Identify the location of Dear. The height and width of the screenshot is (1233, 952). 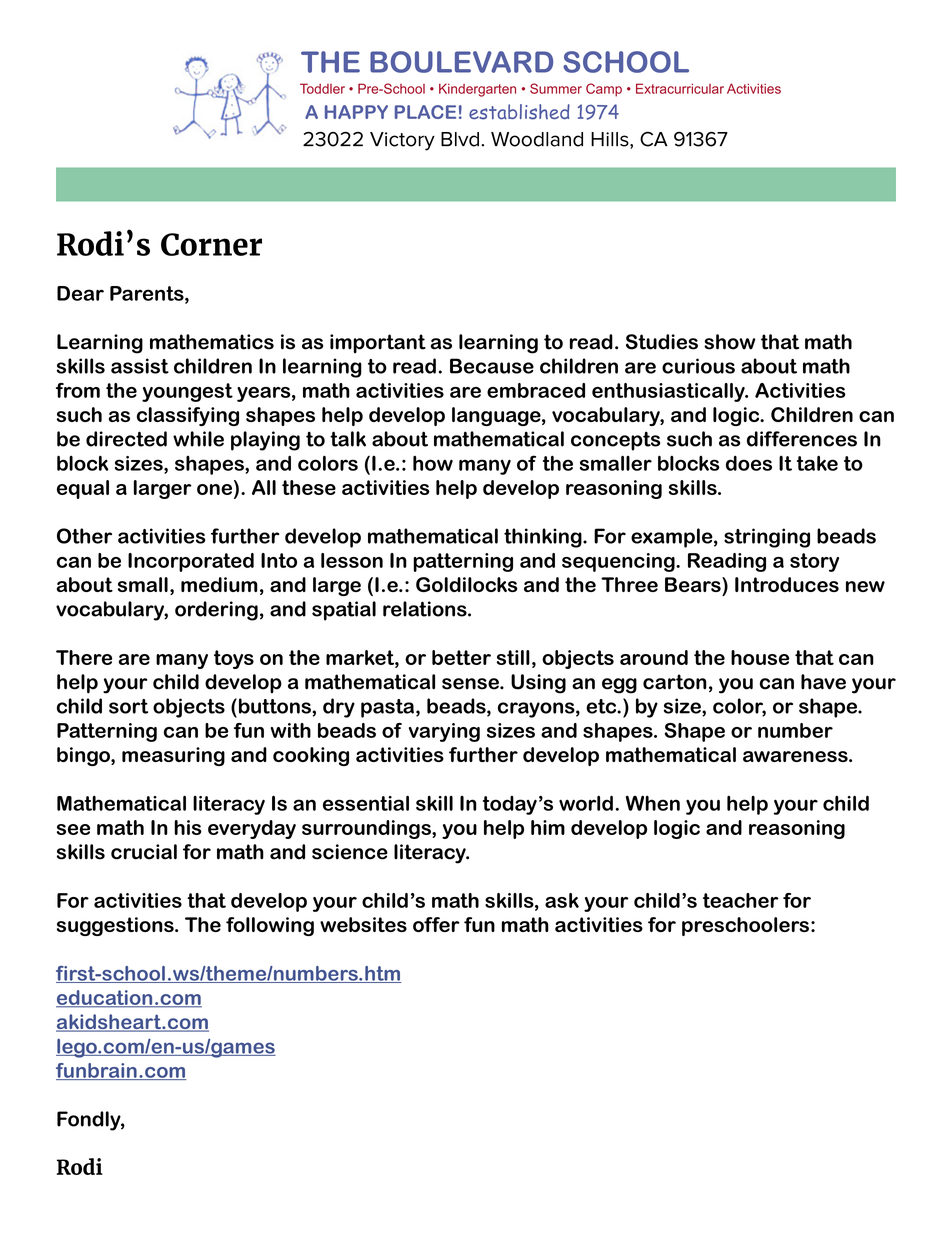
(80, 293).
